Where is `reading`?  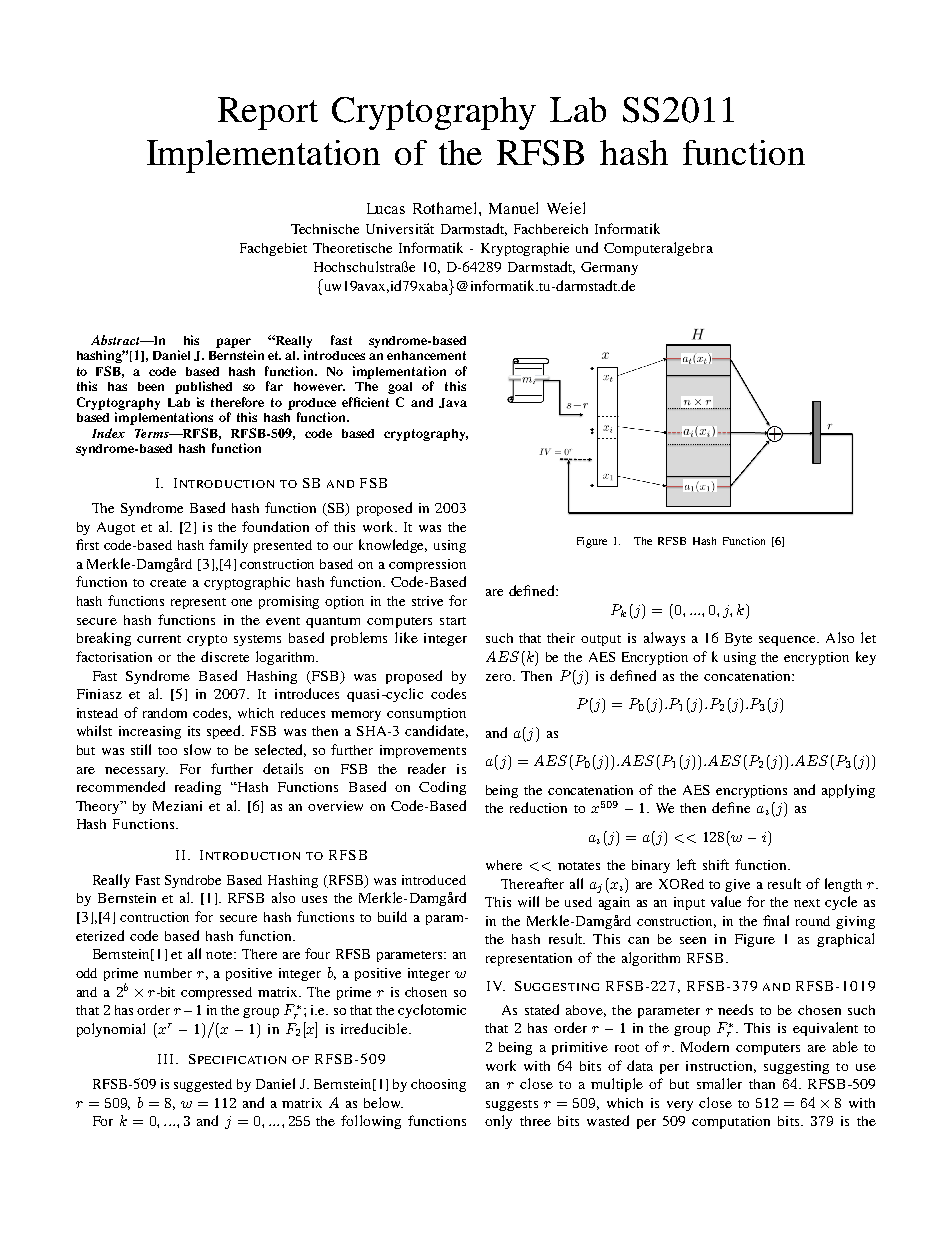 reading is located at coordinates (198, 788).
